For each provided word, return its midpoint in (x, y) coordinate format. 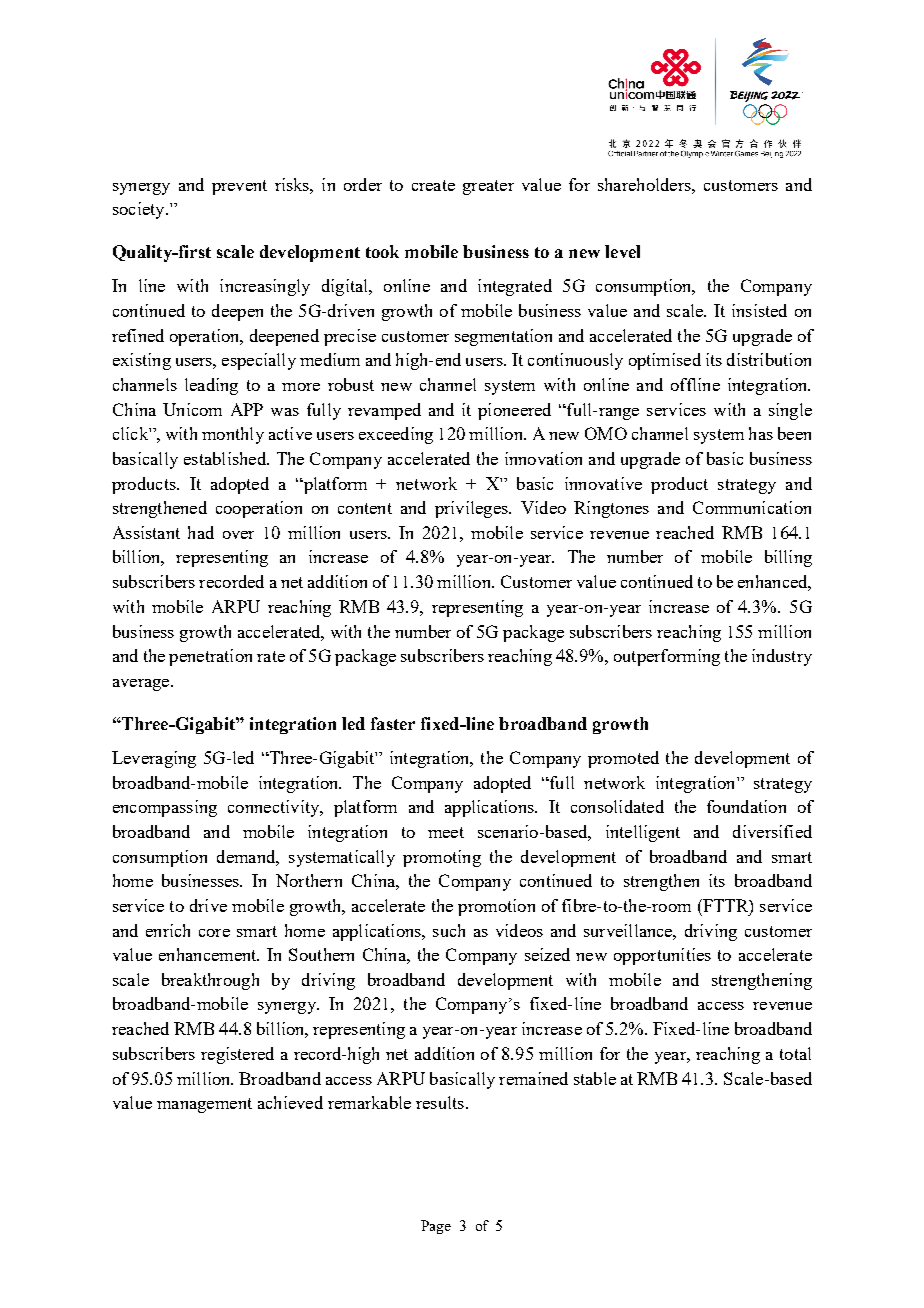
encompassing (165, 808)
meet (446, 832)
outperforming (667, 657)
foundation (746, 806)
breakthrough (210, 981)
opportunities (662, 956)
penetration (210, 657)
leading (211, 386)
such (449, 930)
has (761, 433)
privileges (472, 509)
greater (488, 187)
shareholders (645, 184)
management (204, 1105)
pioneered (514, 411)
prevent (239, 187)
